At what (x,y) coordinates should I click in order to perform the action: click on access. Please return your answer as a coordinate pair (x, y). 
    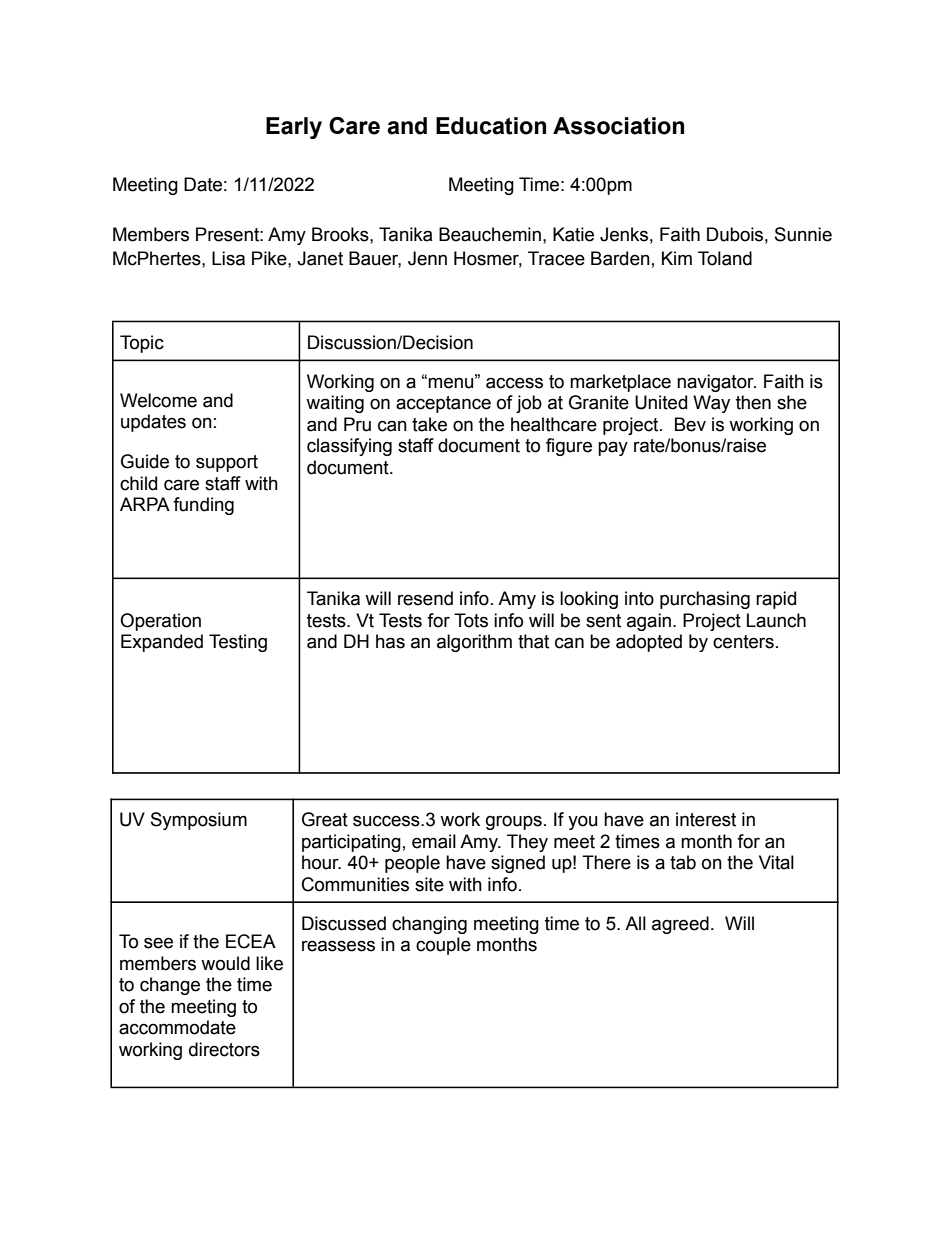
    Looking at the image, I should click on (514, 383).
